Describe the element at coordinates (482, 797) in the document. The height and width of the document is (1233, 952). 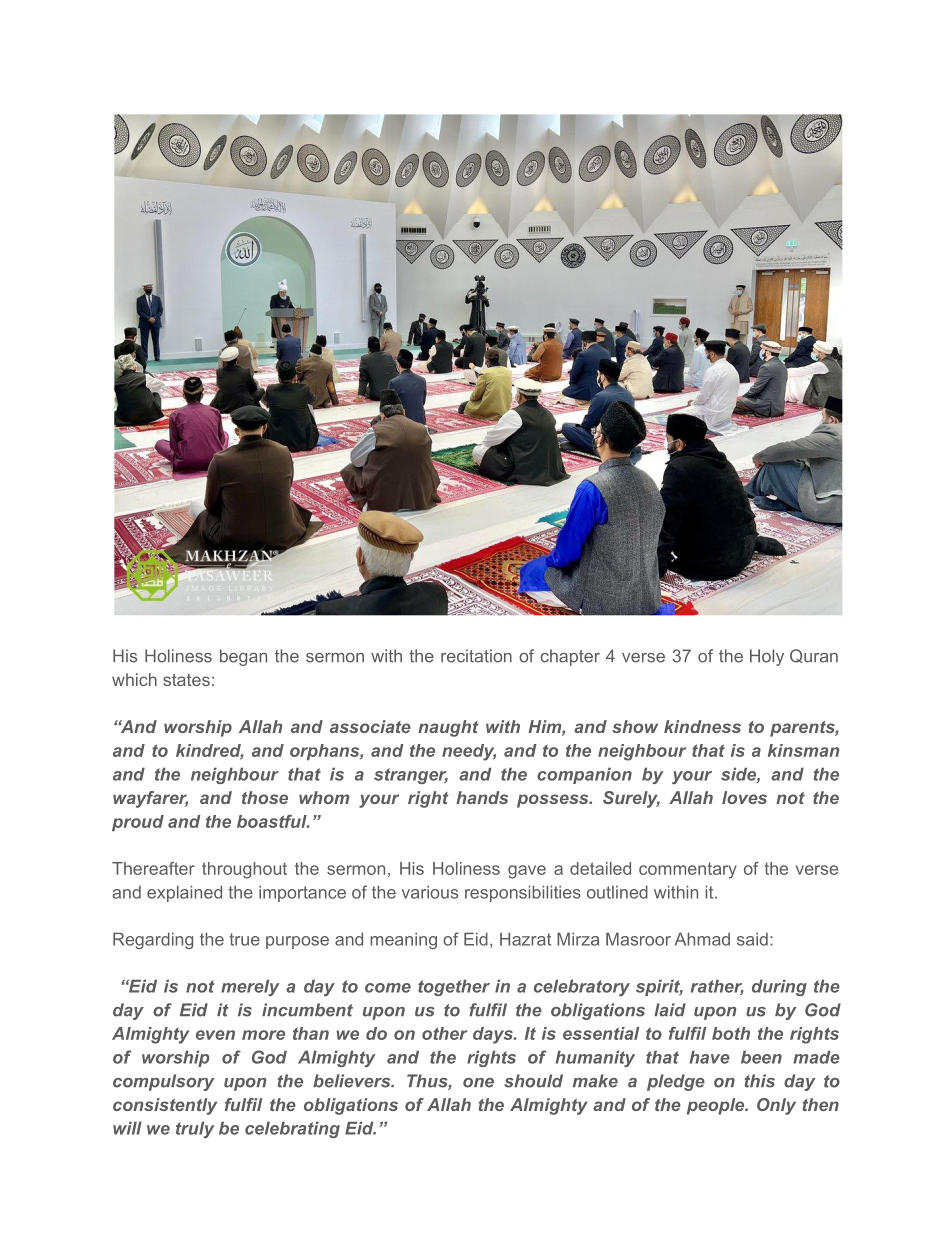
I see `hands` at that location.
